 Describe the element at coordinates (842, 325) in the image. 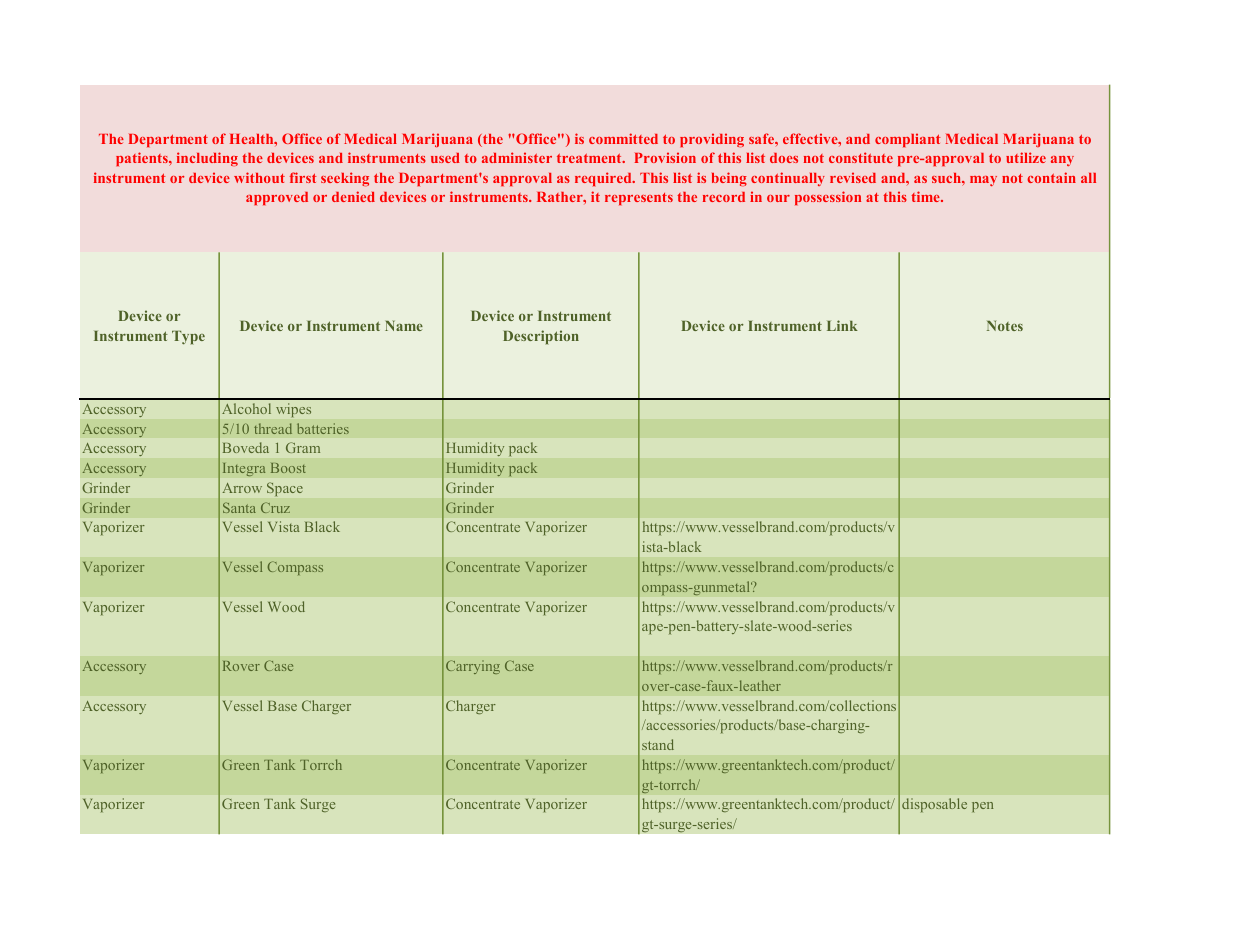

I see `Link` at that location.
